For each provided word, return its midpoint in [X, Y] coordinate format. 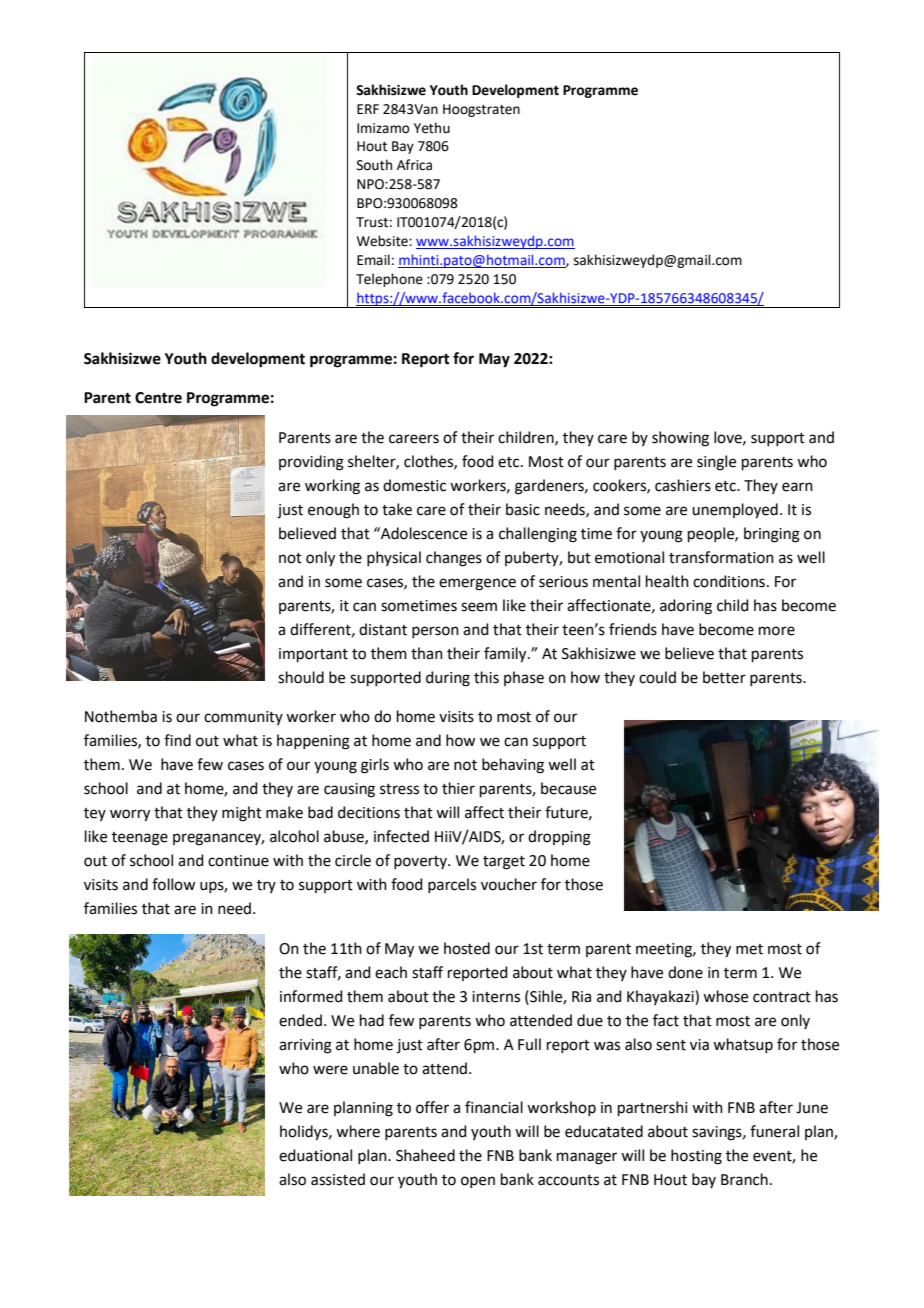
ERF [368, 109]
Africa [414, 165]
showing [680, 439]
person [435, 632]
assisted [338, 1179]
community [243, 718]
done [685, 972]
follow [173, 884]
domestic [414, 485]
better [724, 677]
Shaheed [425, 1155]
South [374, 165]
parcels [452, 885]
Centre [158, 398]
